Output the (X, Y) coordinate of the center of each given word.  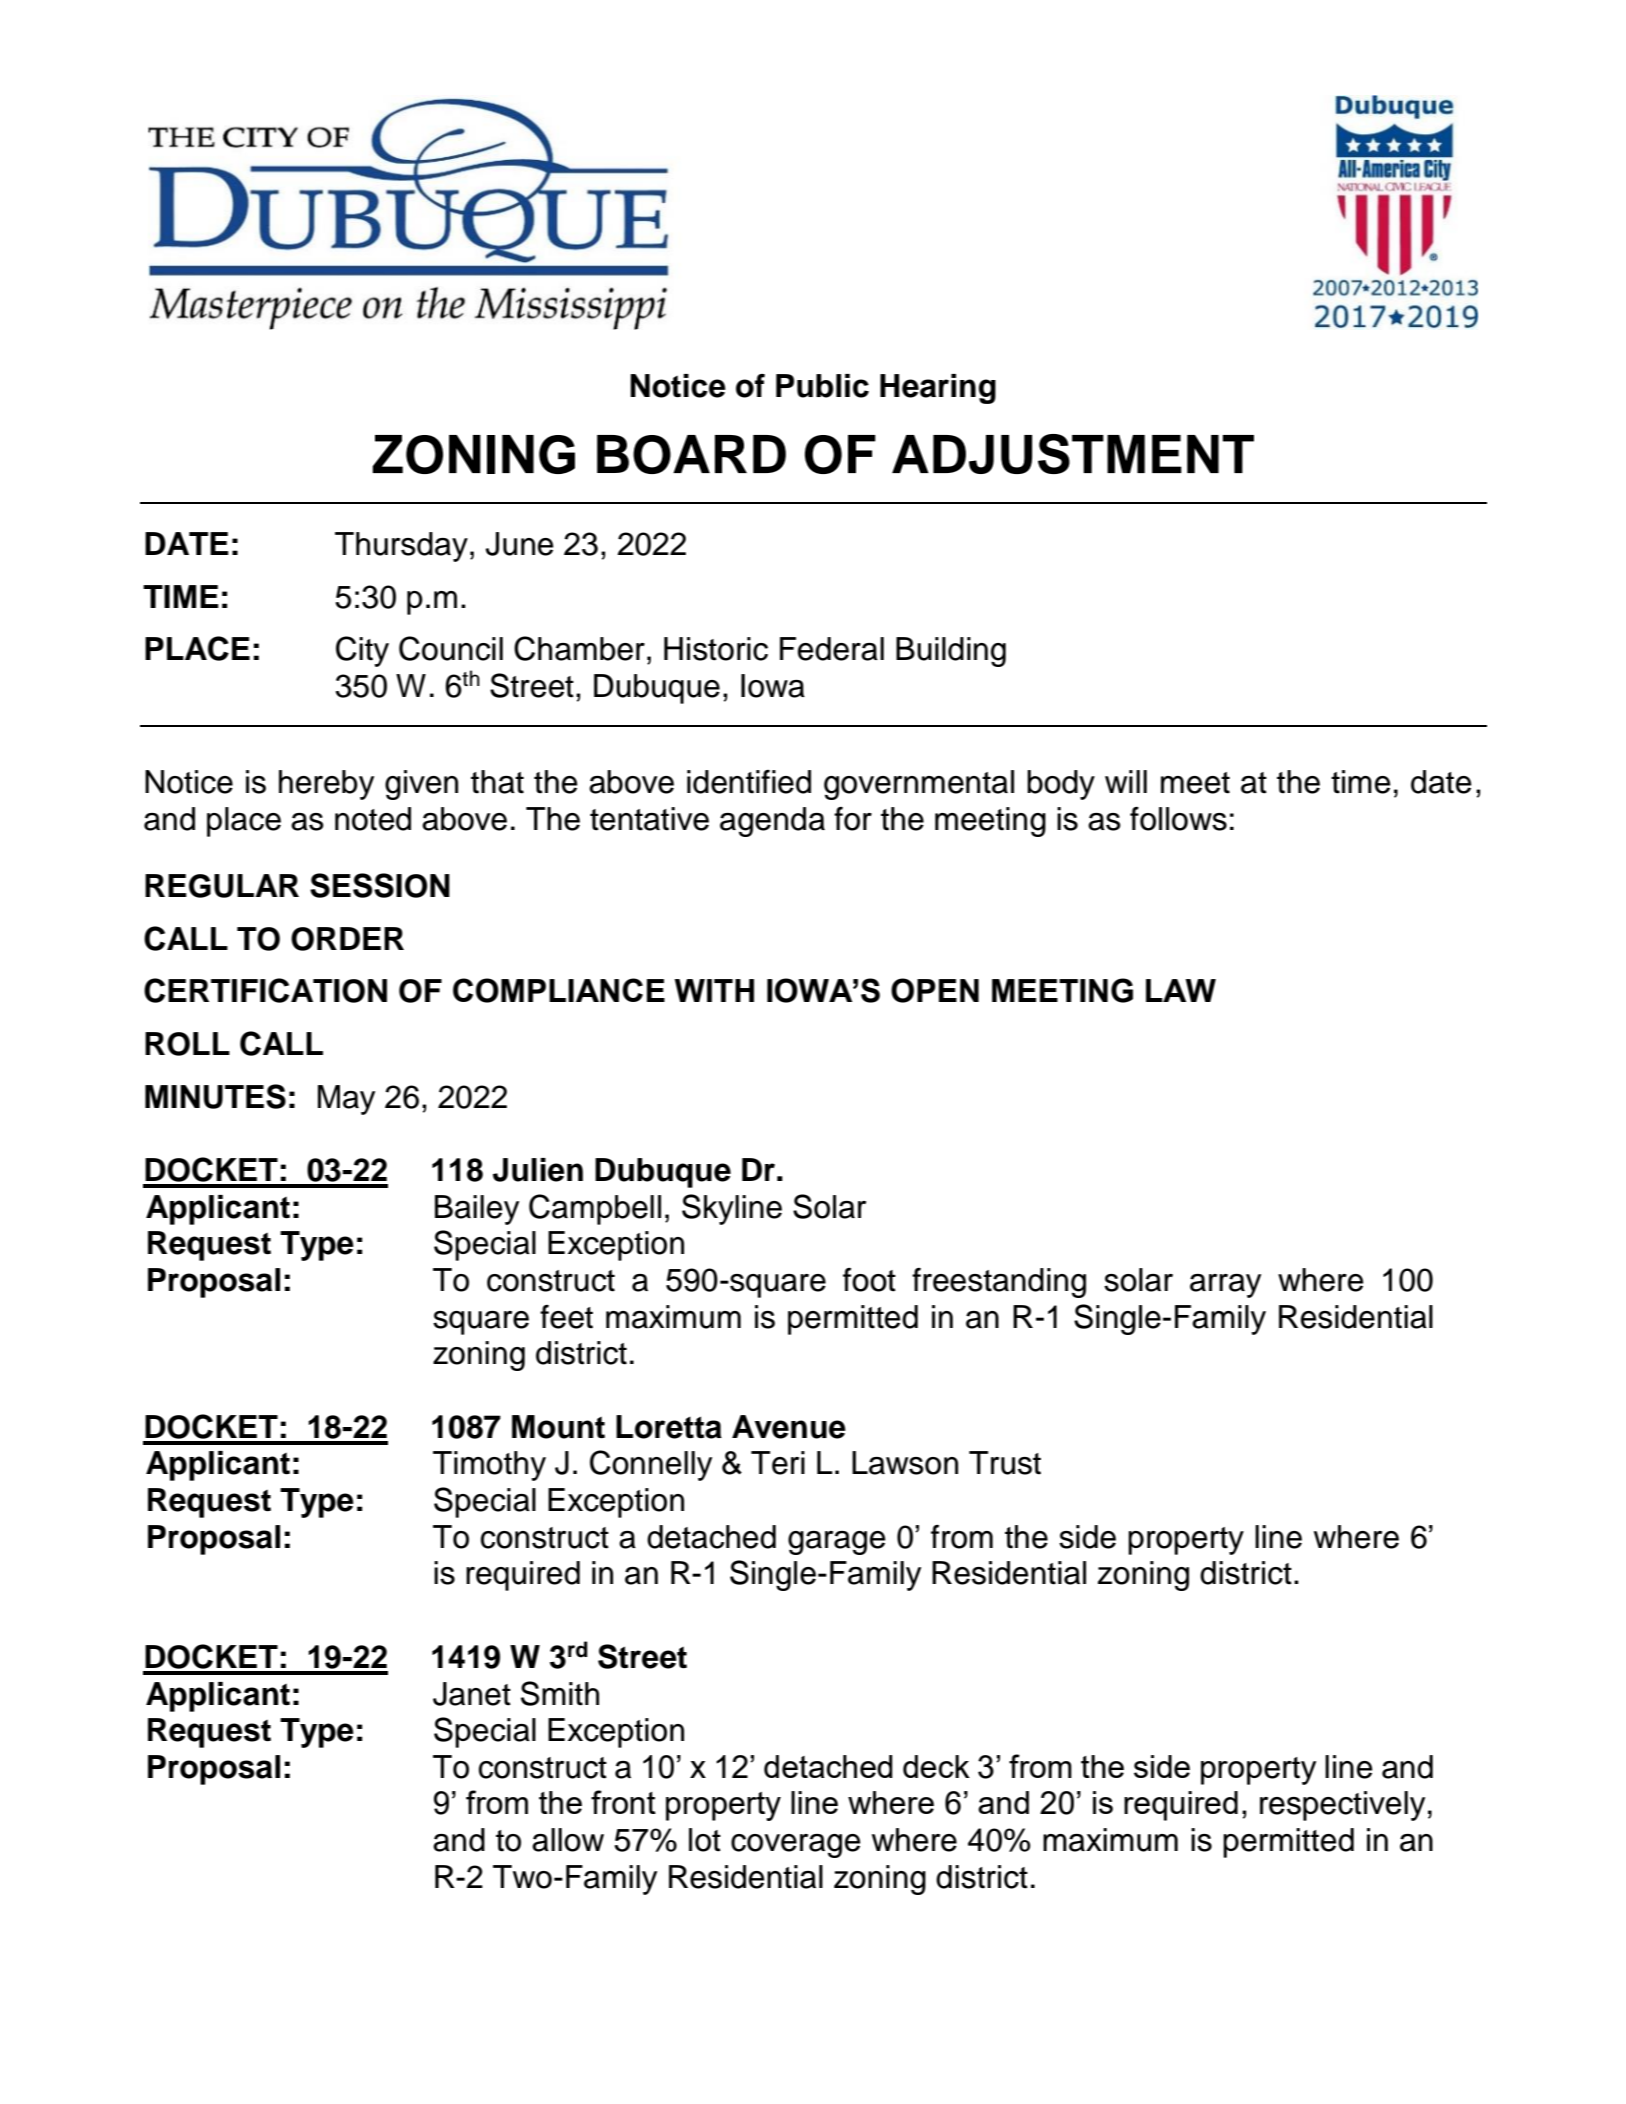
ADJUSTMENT (1073, 454)
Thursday (401, 547)
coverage (796, 1846)
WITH (714, 990)
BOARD (691, 454)
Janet (472, 1694)
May (346, 1100)
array (1225, 1286)
